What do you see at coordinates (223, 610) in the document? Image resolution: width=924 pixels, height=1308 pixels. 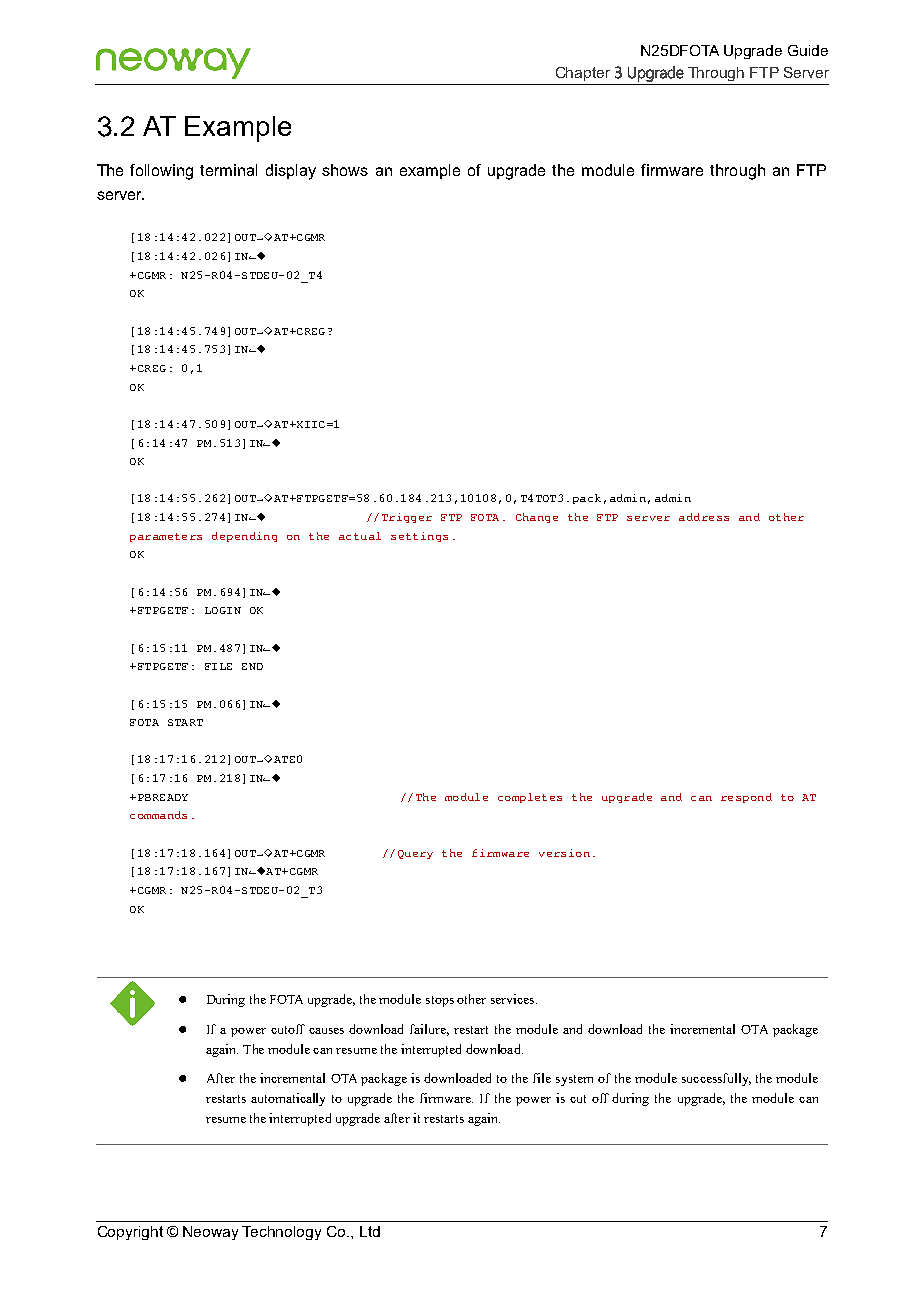 I see `LOGIN` at bounding box center [223, 610].
